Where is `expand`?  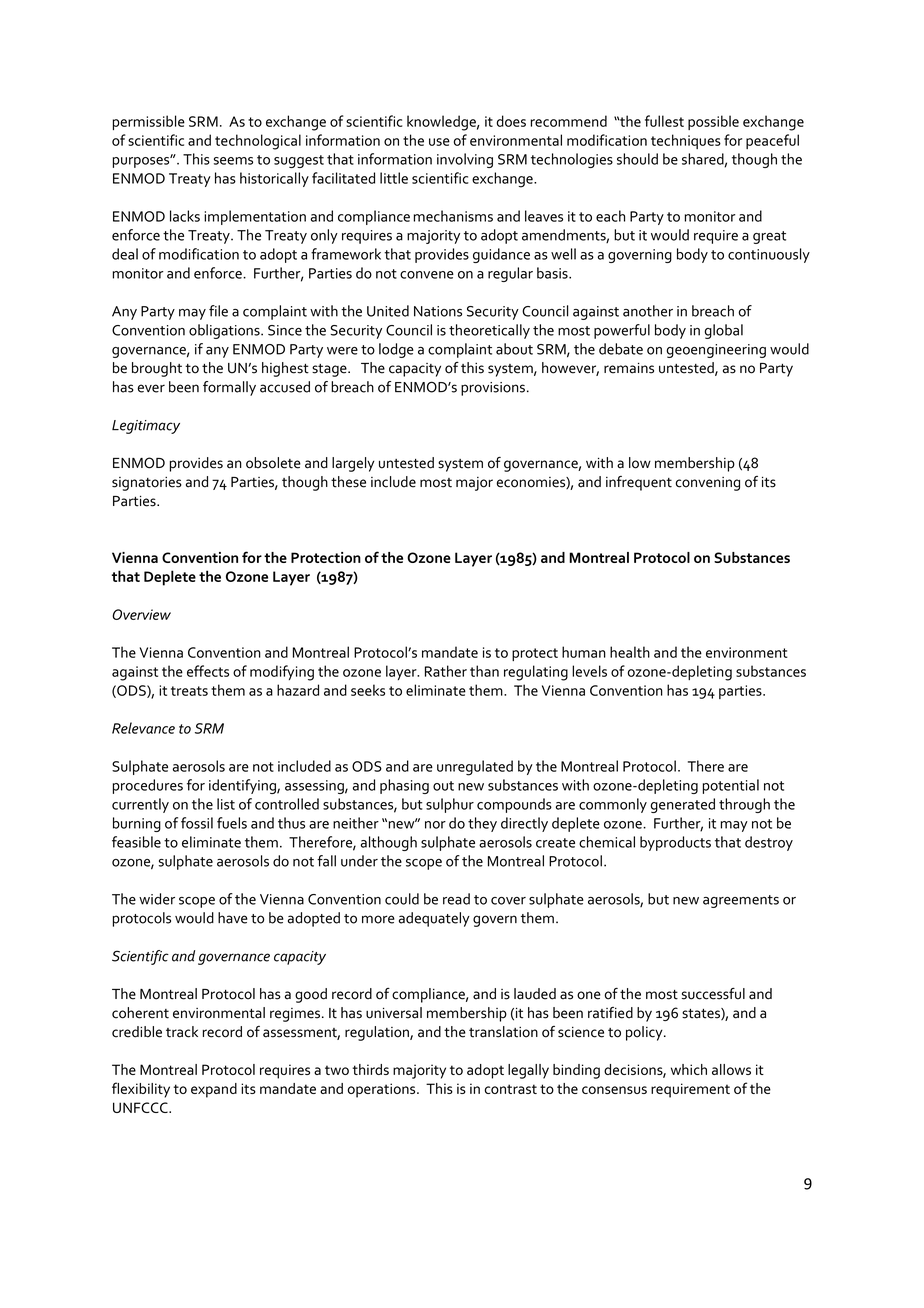
expand is located at coordinates (214, 1090).
